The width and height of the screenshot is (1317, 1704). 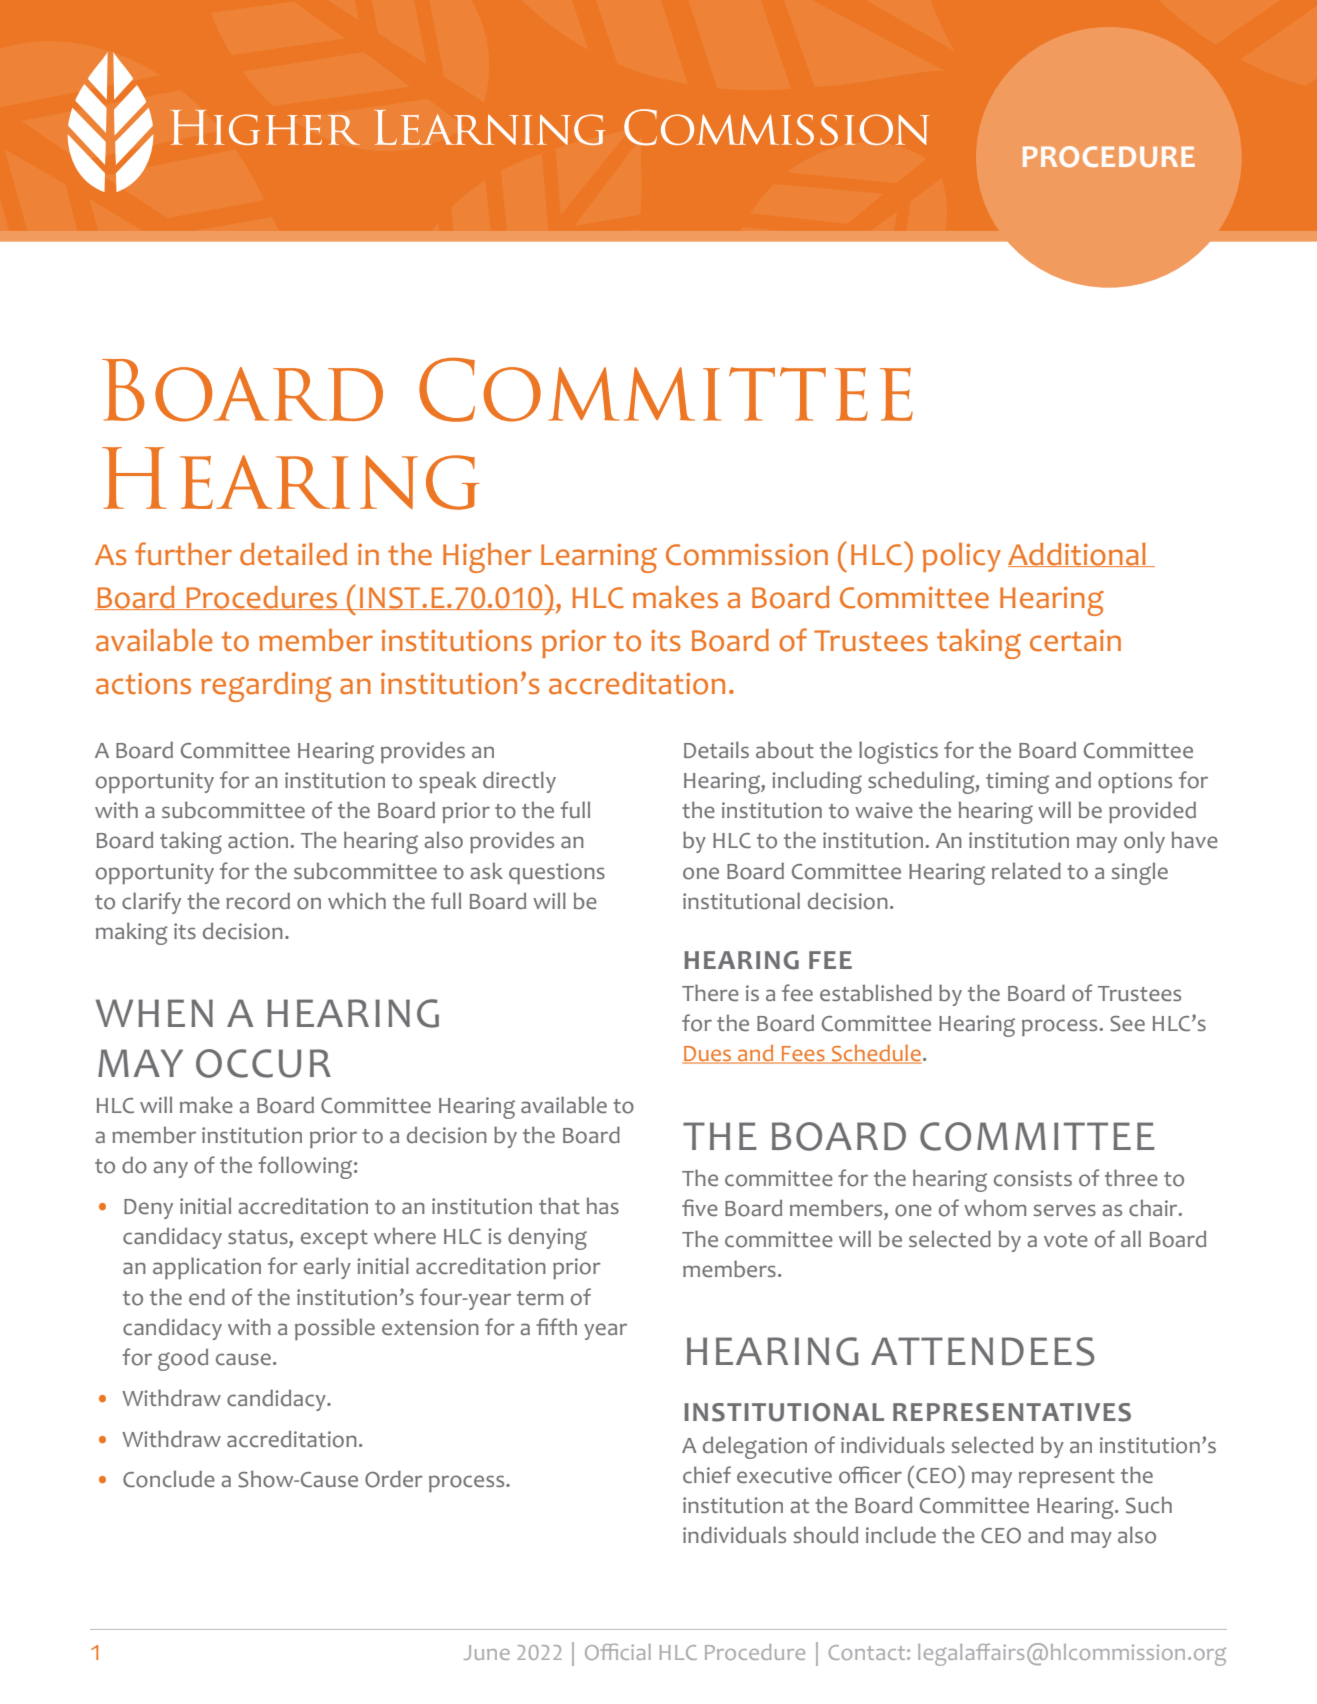 I want to click on detailed, so click(x=293, y=554).
